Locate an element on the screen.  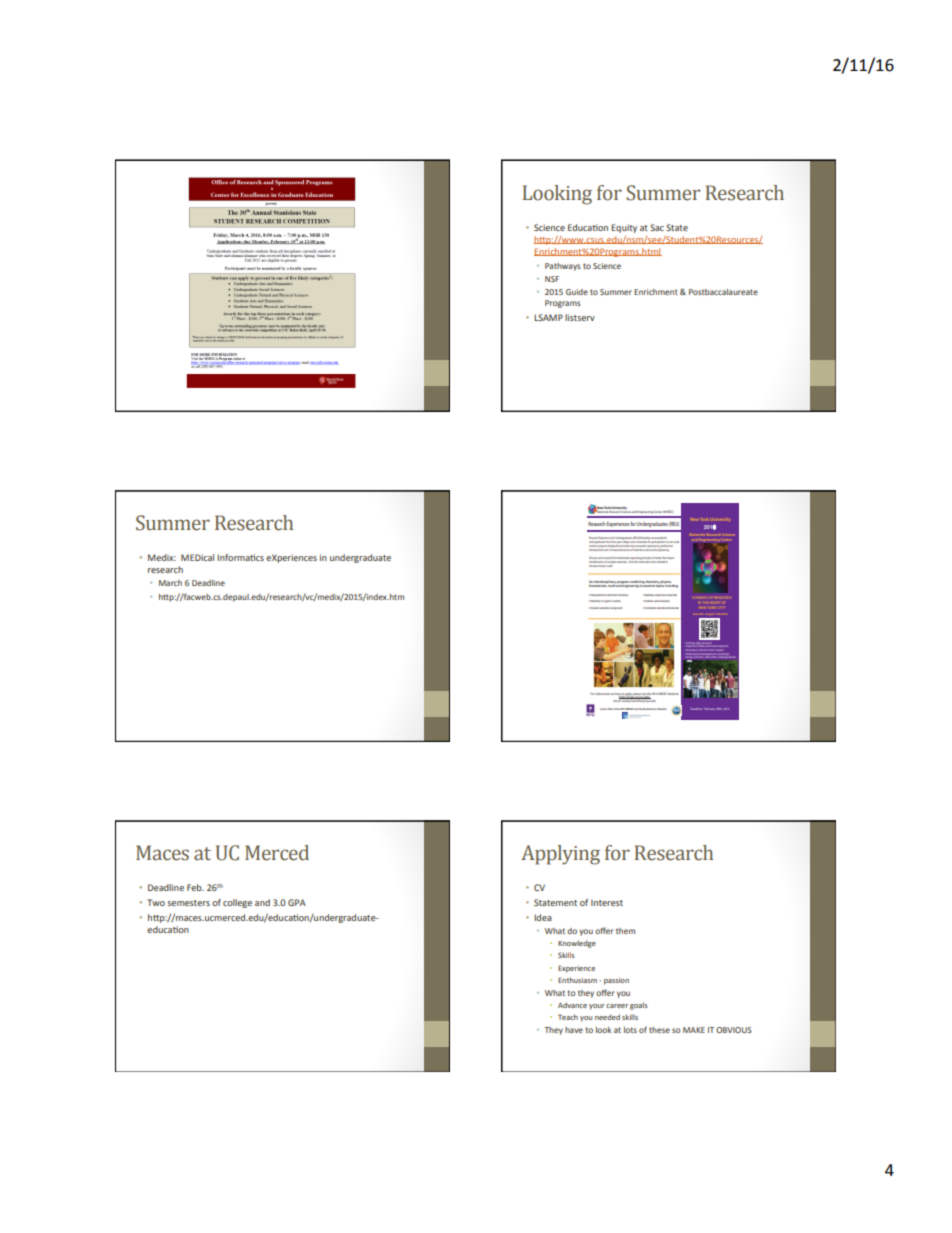
Pathways is located at coordinates (563, 267).
